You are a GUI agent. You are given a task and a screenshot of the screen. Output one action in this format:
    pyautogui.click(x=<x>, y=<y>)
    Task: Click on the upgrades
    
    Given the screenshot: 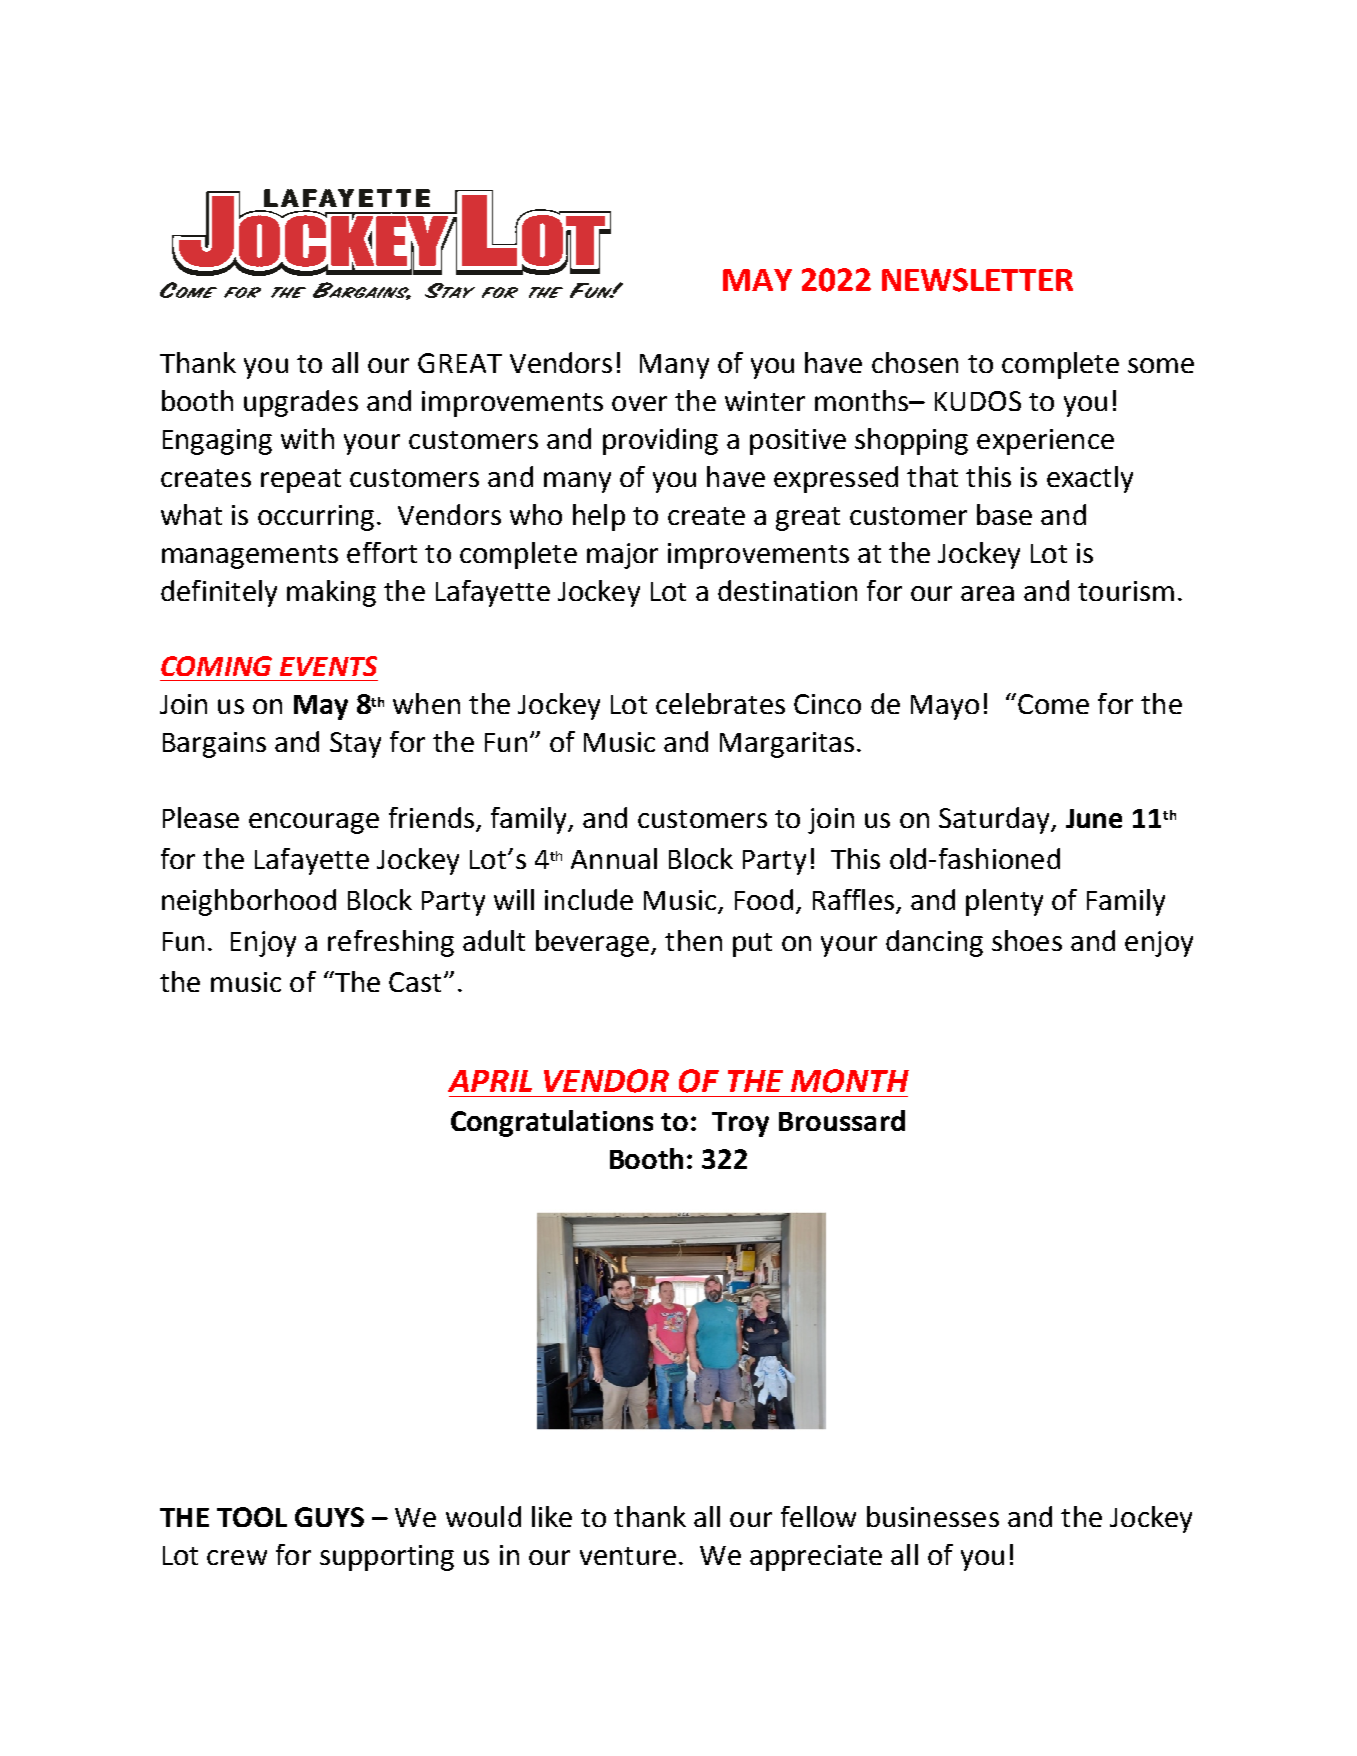 What is the action you would take?
    pyautogui.click(x=301, y=403)
